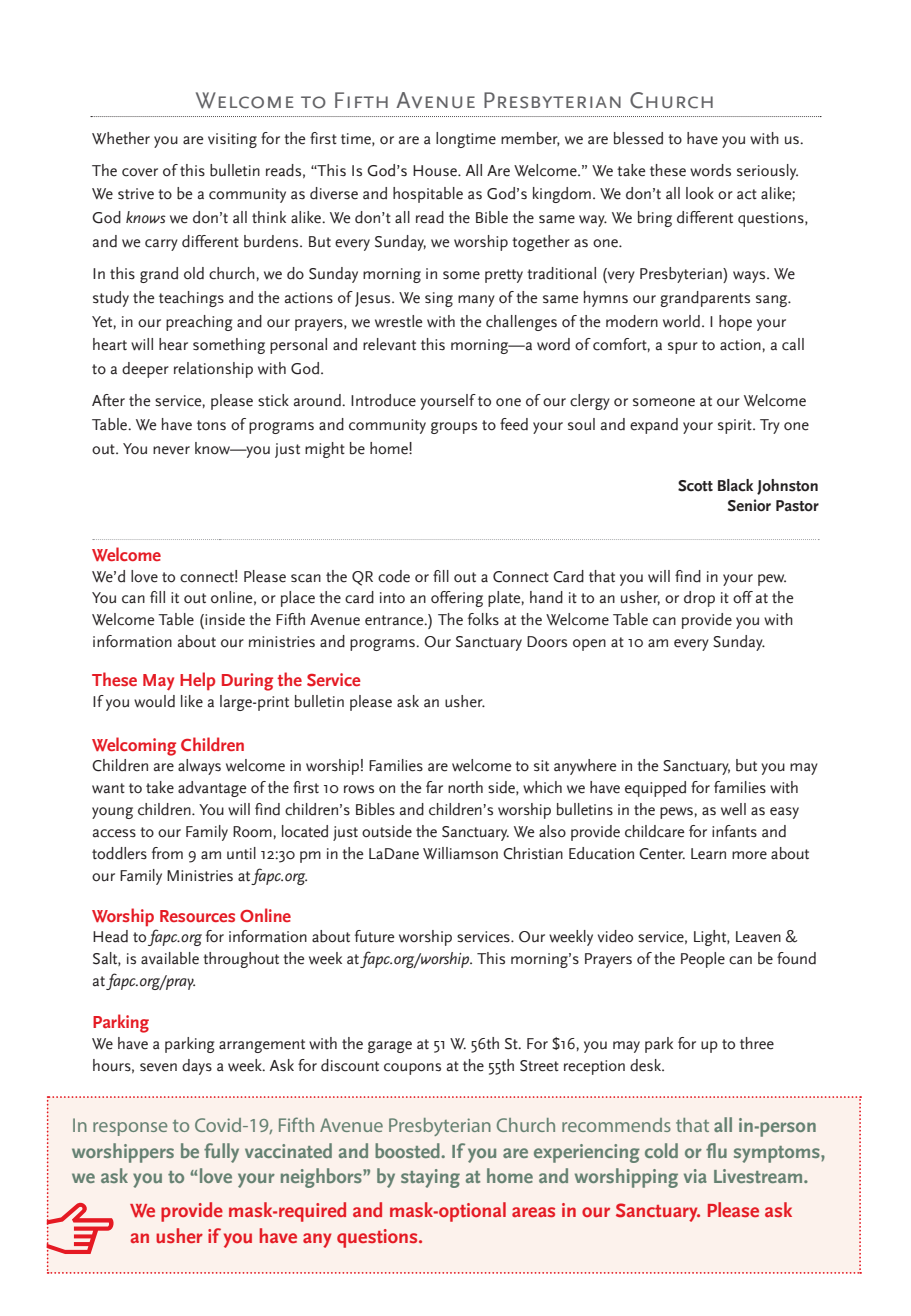 Image resolution: width=911 pixels, height=1316 pixels. What do you see at coordinates (430, 1178) in the document?
I see `staying` at bounding box center [430, 1178].
